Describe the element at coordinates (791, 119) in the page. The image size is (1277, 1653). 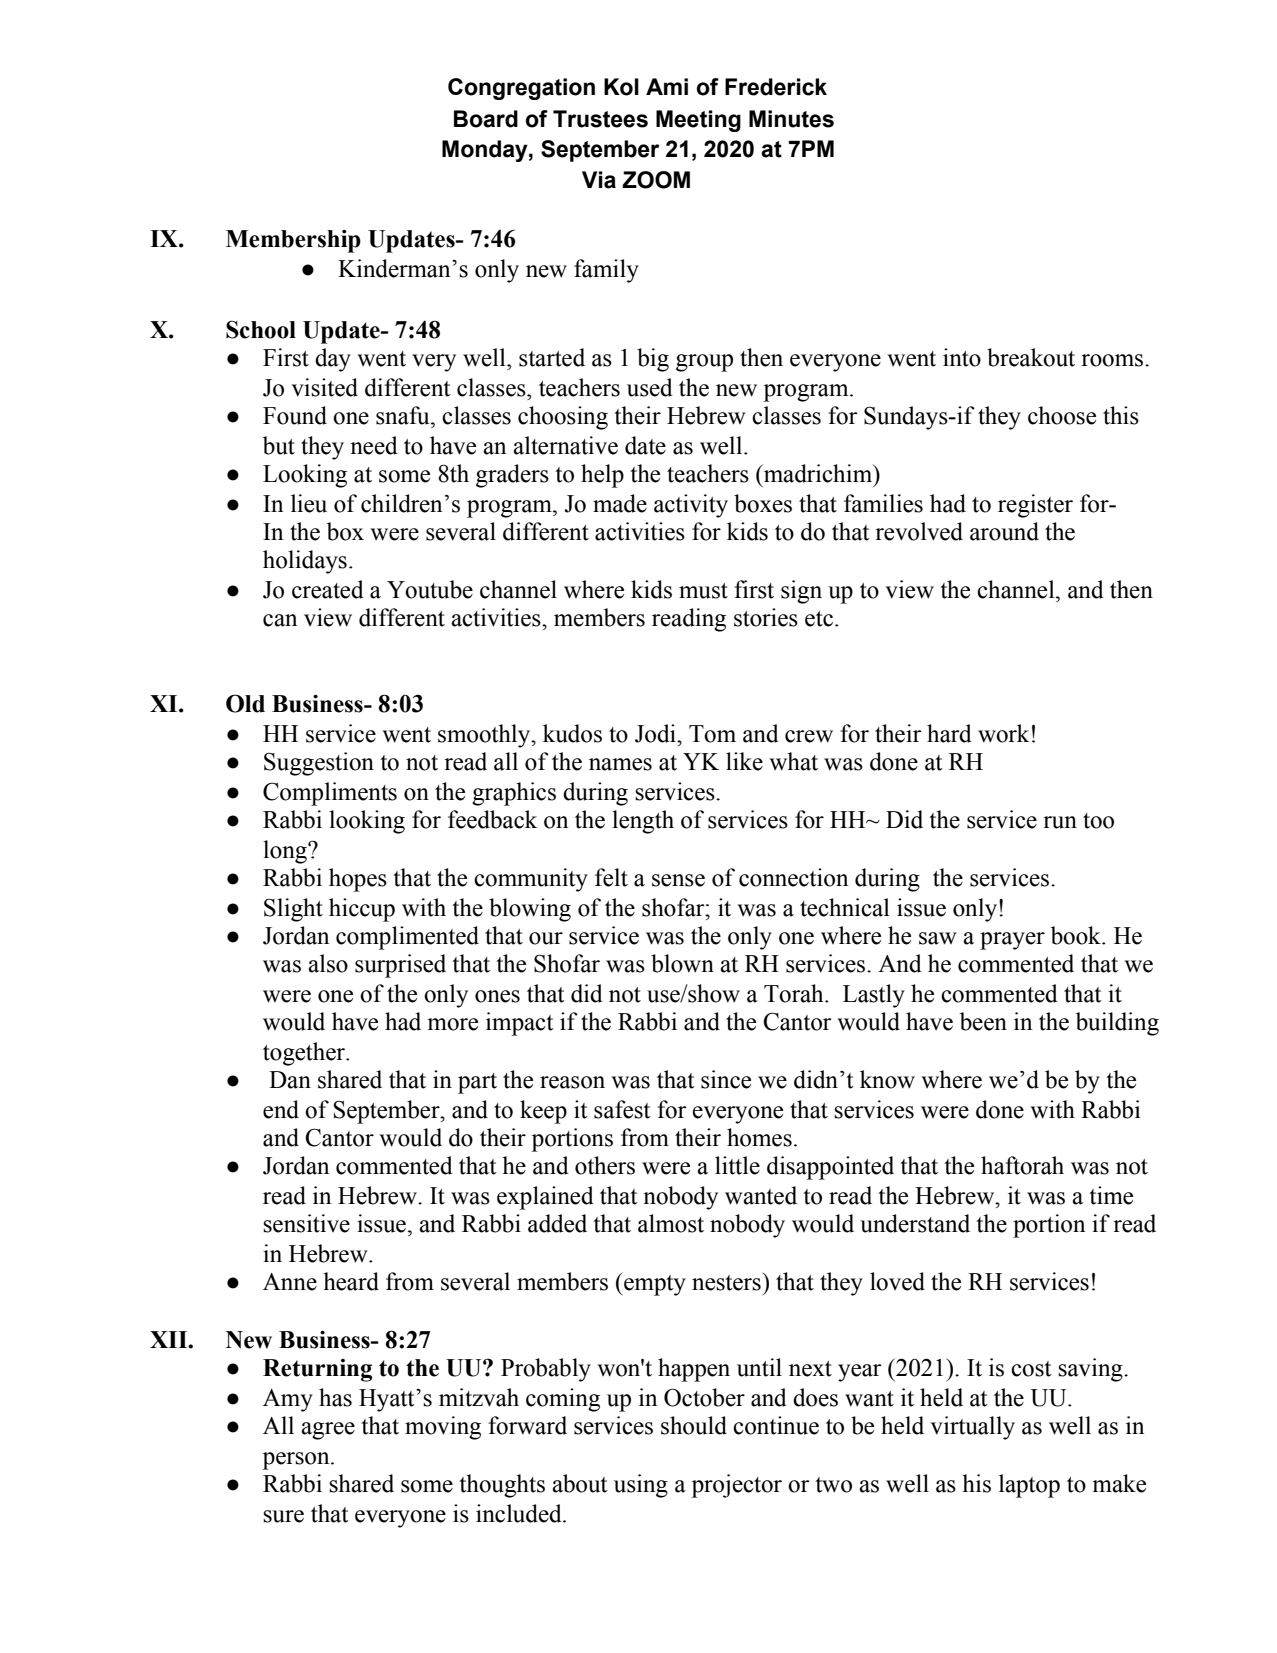
I see `Minutes` at that location.
